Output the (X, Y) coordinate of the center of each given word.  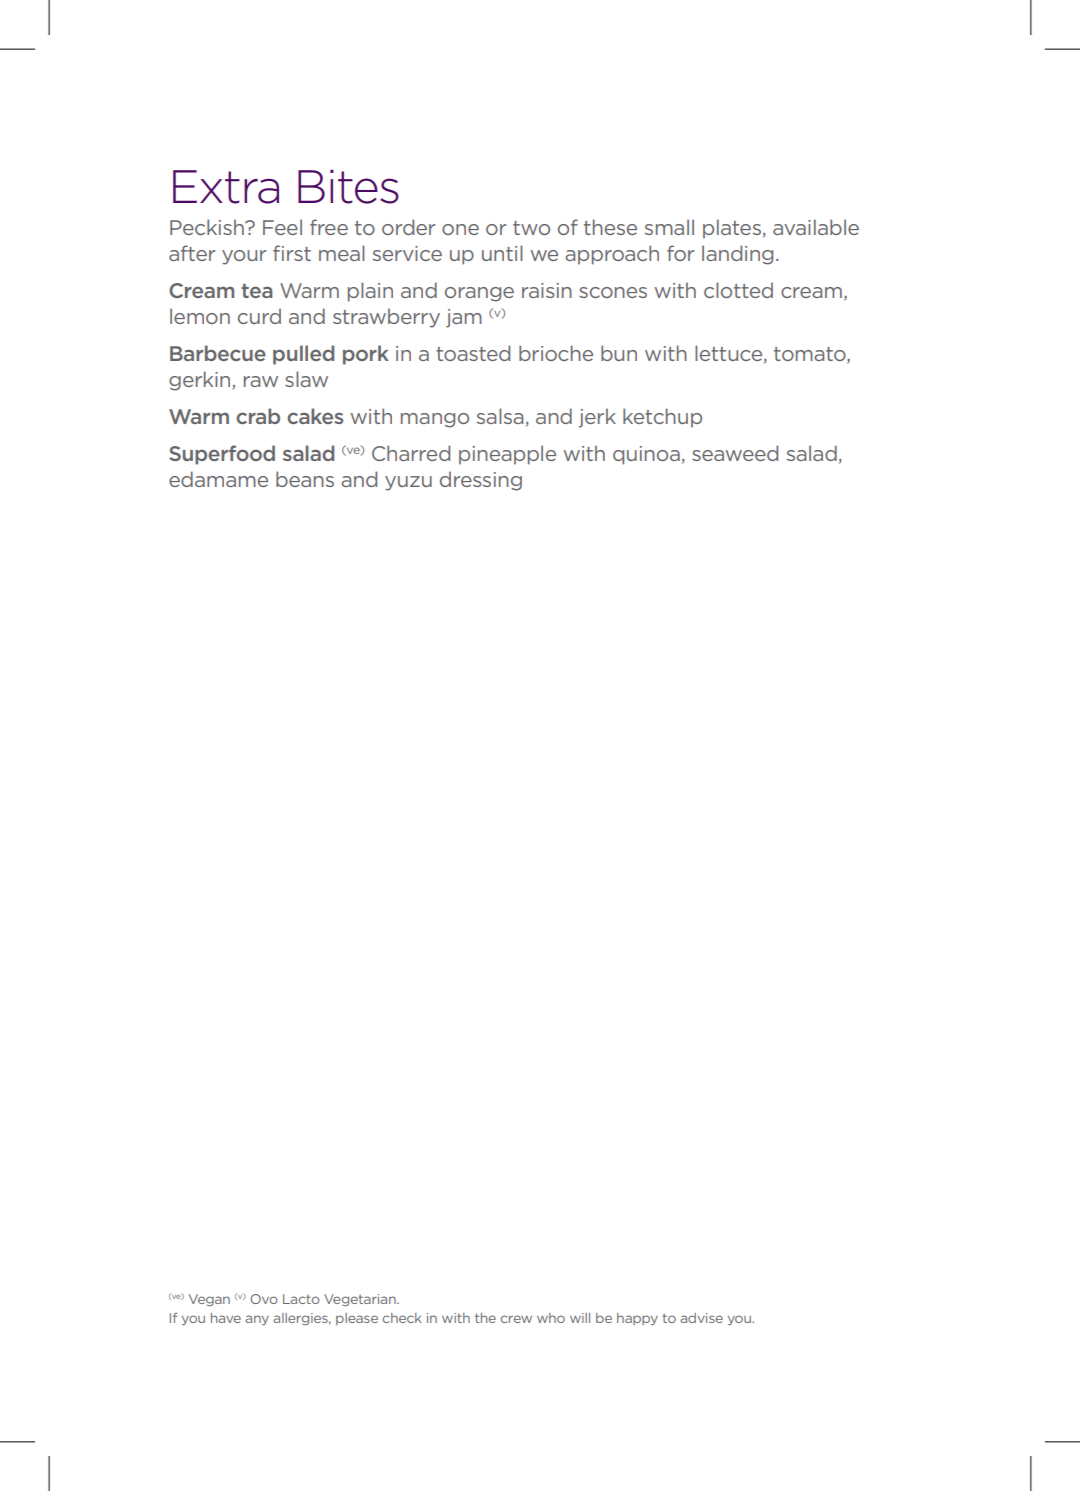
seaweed (735, 453)
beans (305, 479)
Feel (282, 227)
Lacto (301, 1299)
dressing (481, 481)
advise (701, 1318)
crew (516, 1319)
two (531, 228)
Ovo (264, 1299)
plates (732, 229)
